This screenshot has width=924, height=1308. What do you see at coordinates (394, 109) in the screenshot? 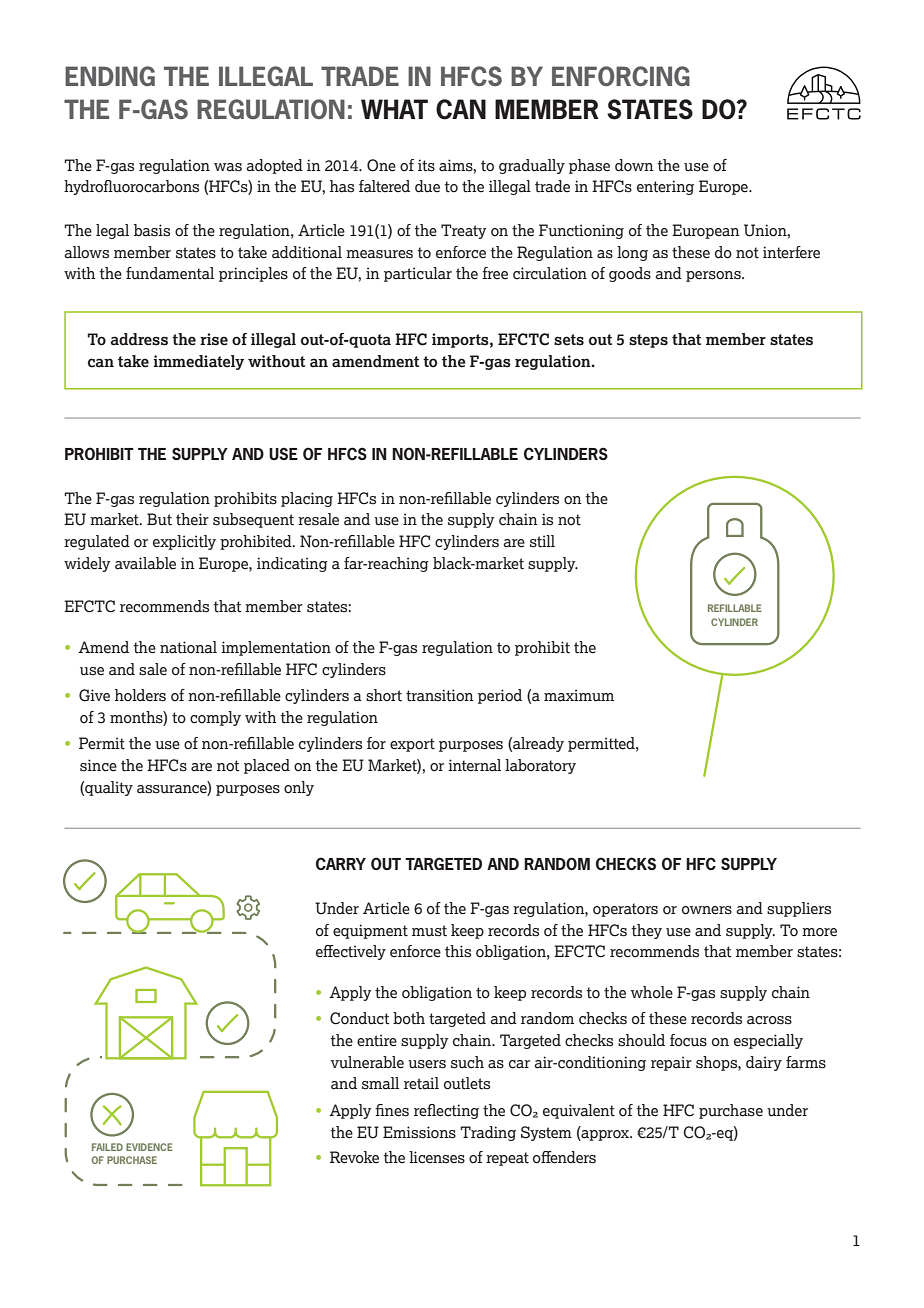
I see `WHAT` at bounding box center [394, 109].
